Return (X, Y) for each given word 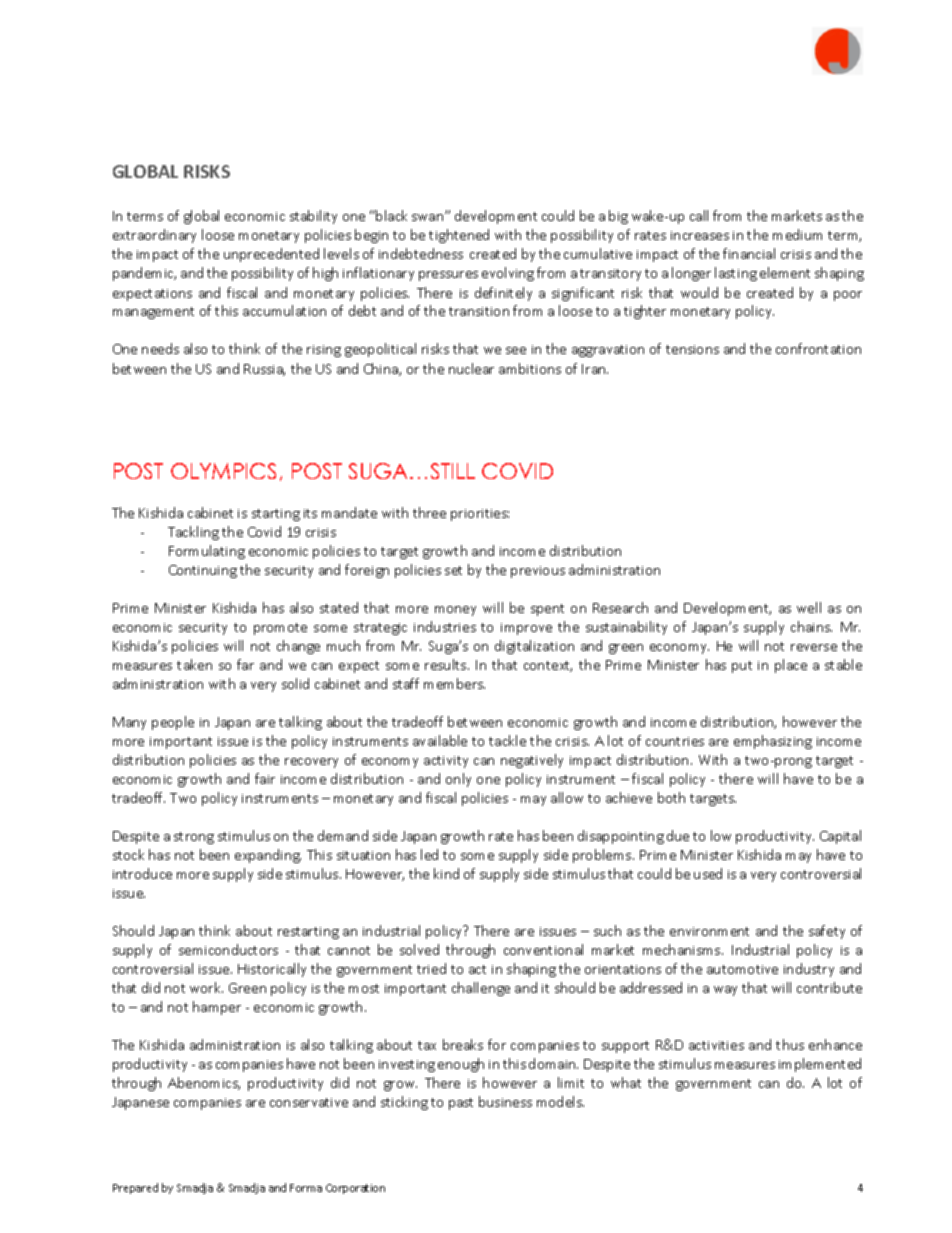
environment (709, 931)
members (454, 683)
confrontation (818, 348)
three (429, 512)
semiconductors (228, 949)
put (742, 667)
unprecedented (271, 255)
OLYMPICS (223, 471)
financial (749, 253)
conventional (543, 949)
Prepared (135, 1188)
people (173, 723)
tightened (459, 236)
